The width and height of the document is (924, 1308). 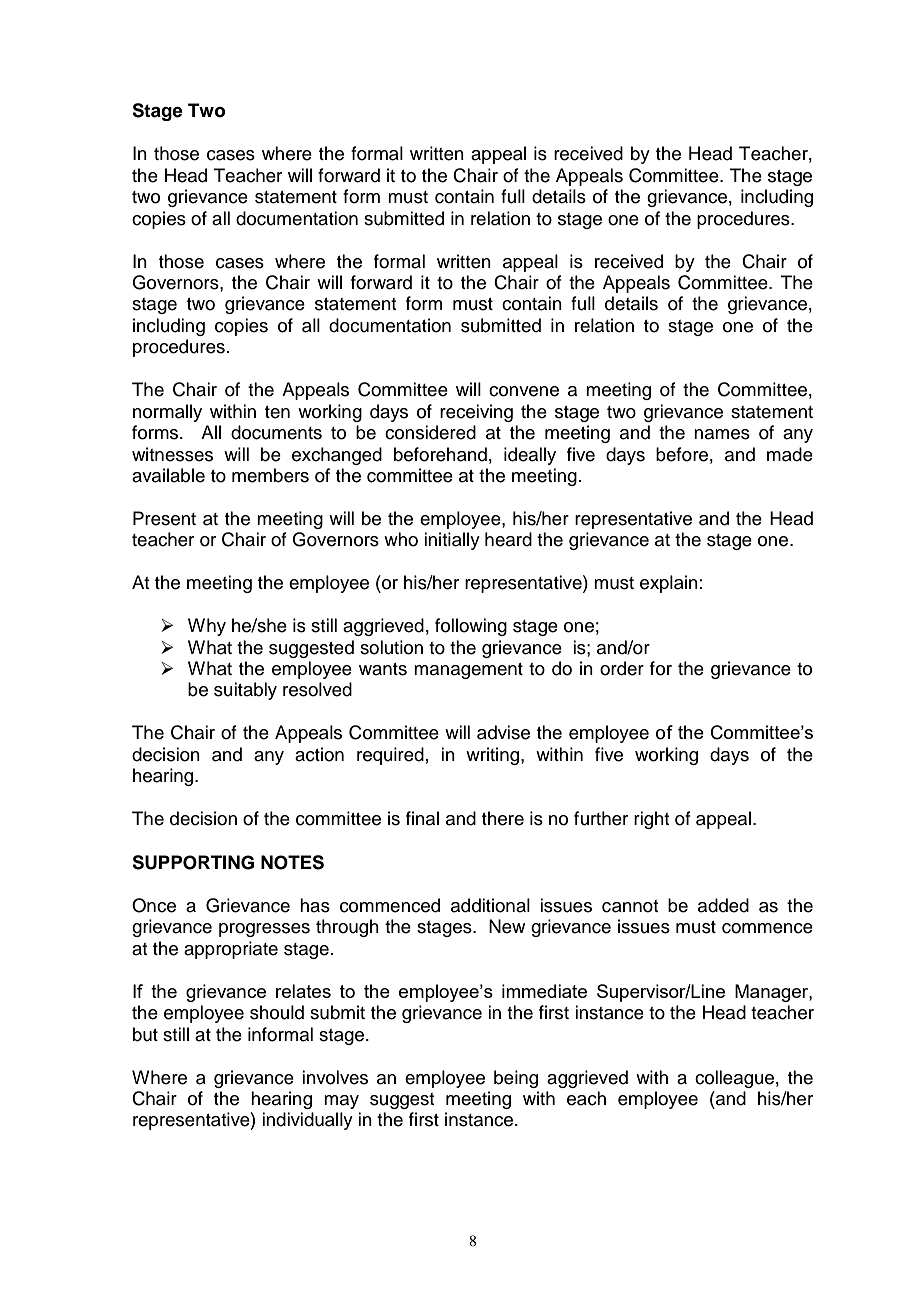 I want to click on receiving, so click(x=476, y=413).
